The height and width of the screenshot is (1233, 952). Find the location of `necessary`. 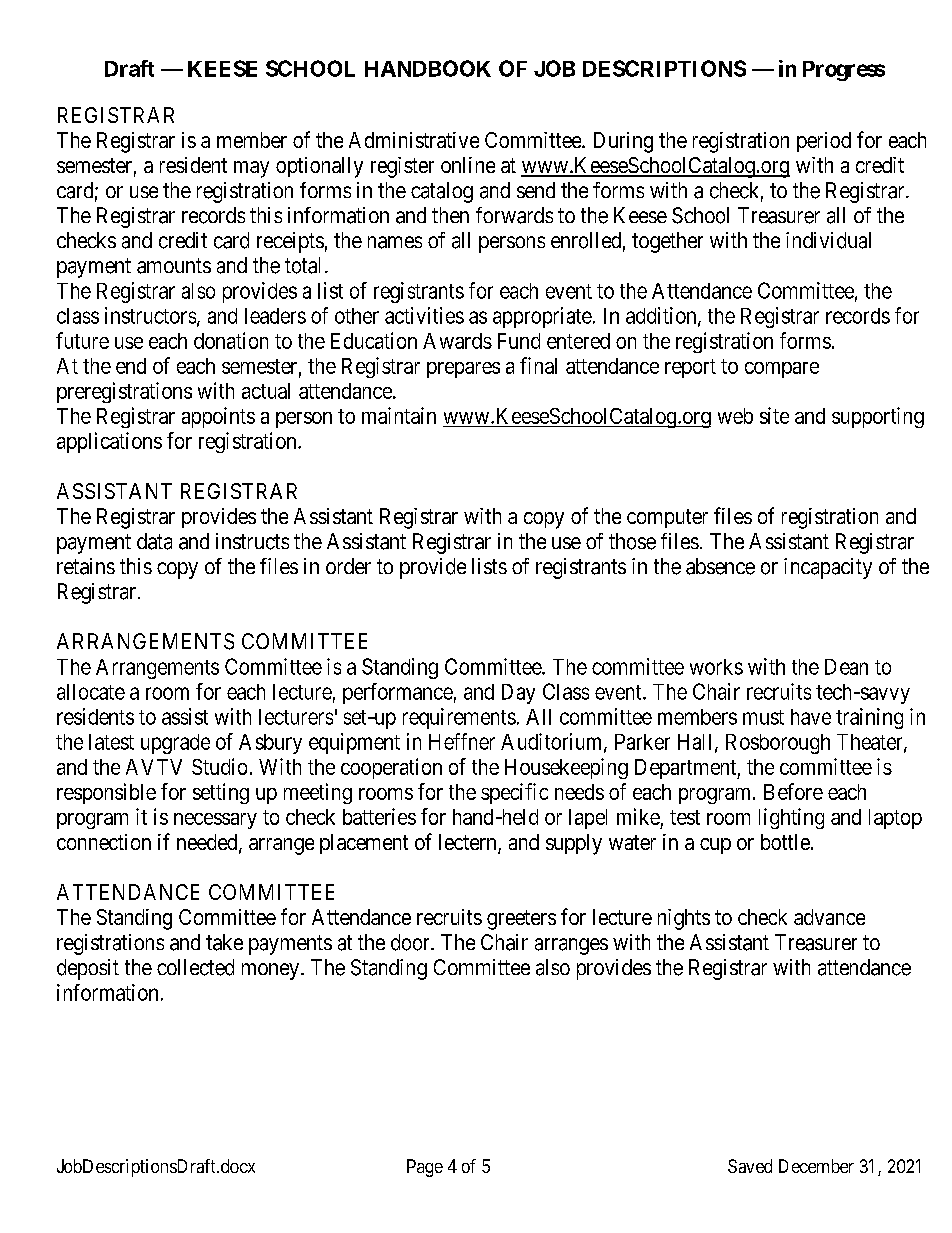

necessary is located at coordinates (215, 821).
